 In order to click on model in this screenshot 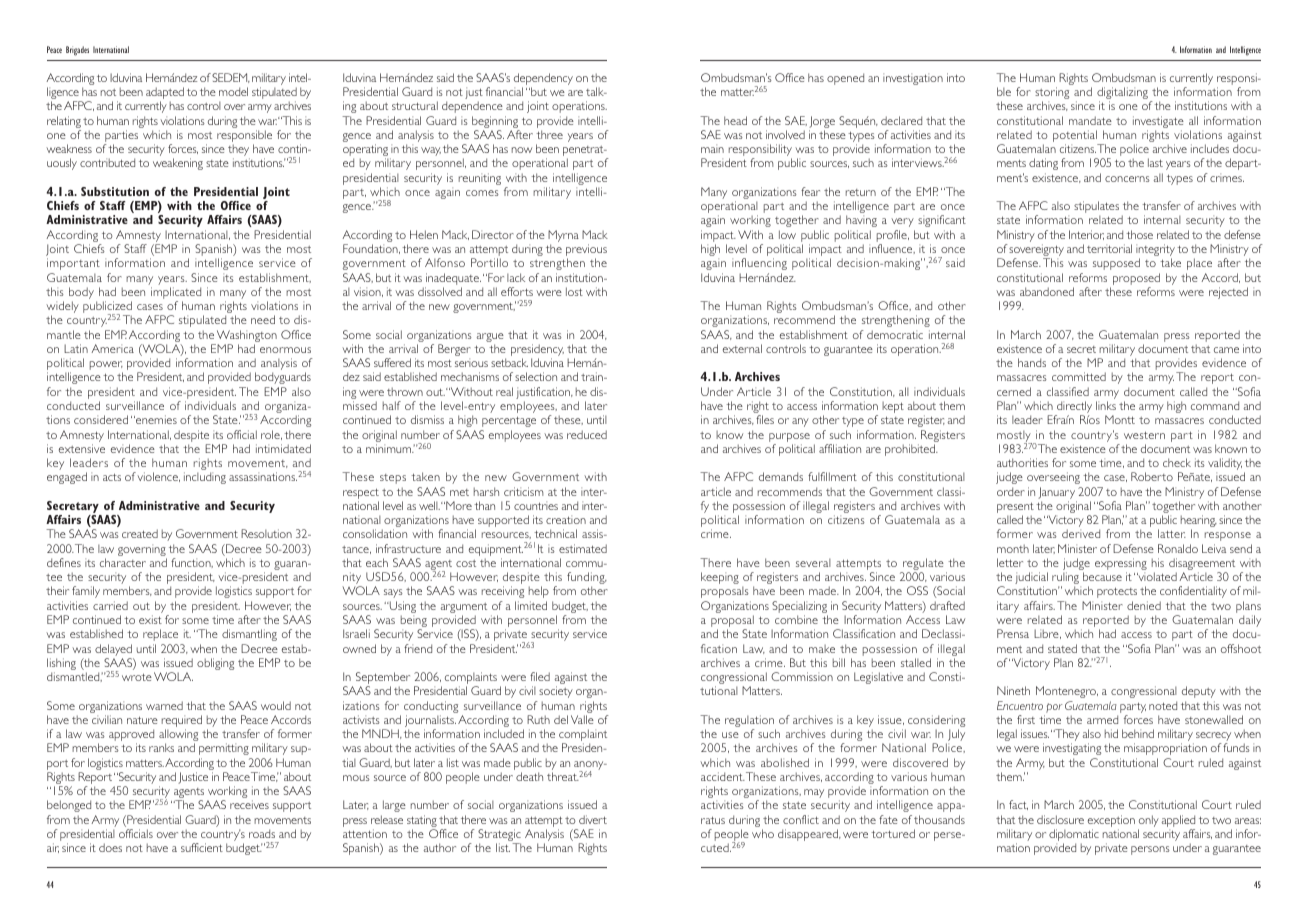, I will do `click(233, 91)`.
